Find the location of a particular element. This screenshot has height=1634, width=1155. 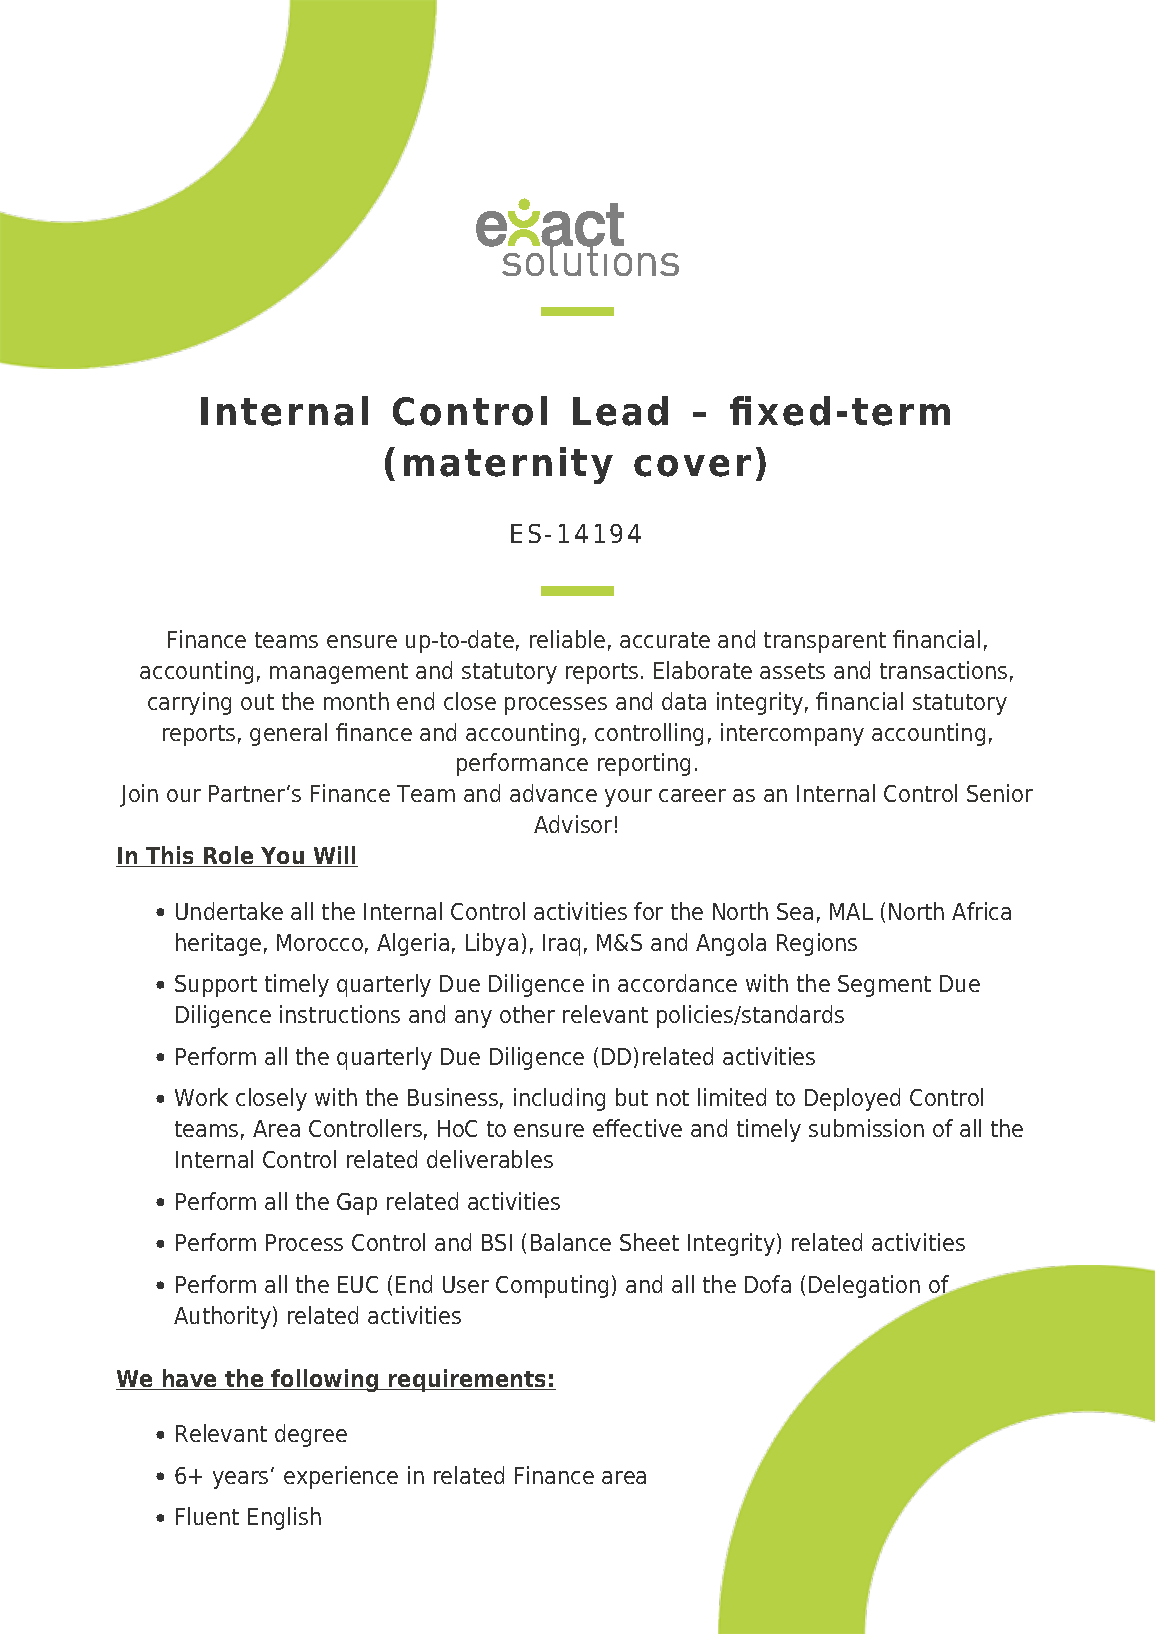

transactions is located at coordinates (943, 670).
